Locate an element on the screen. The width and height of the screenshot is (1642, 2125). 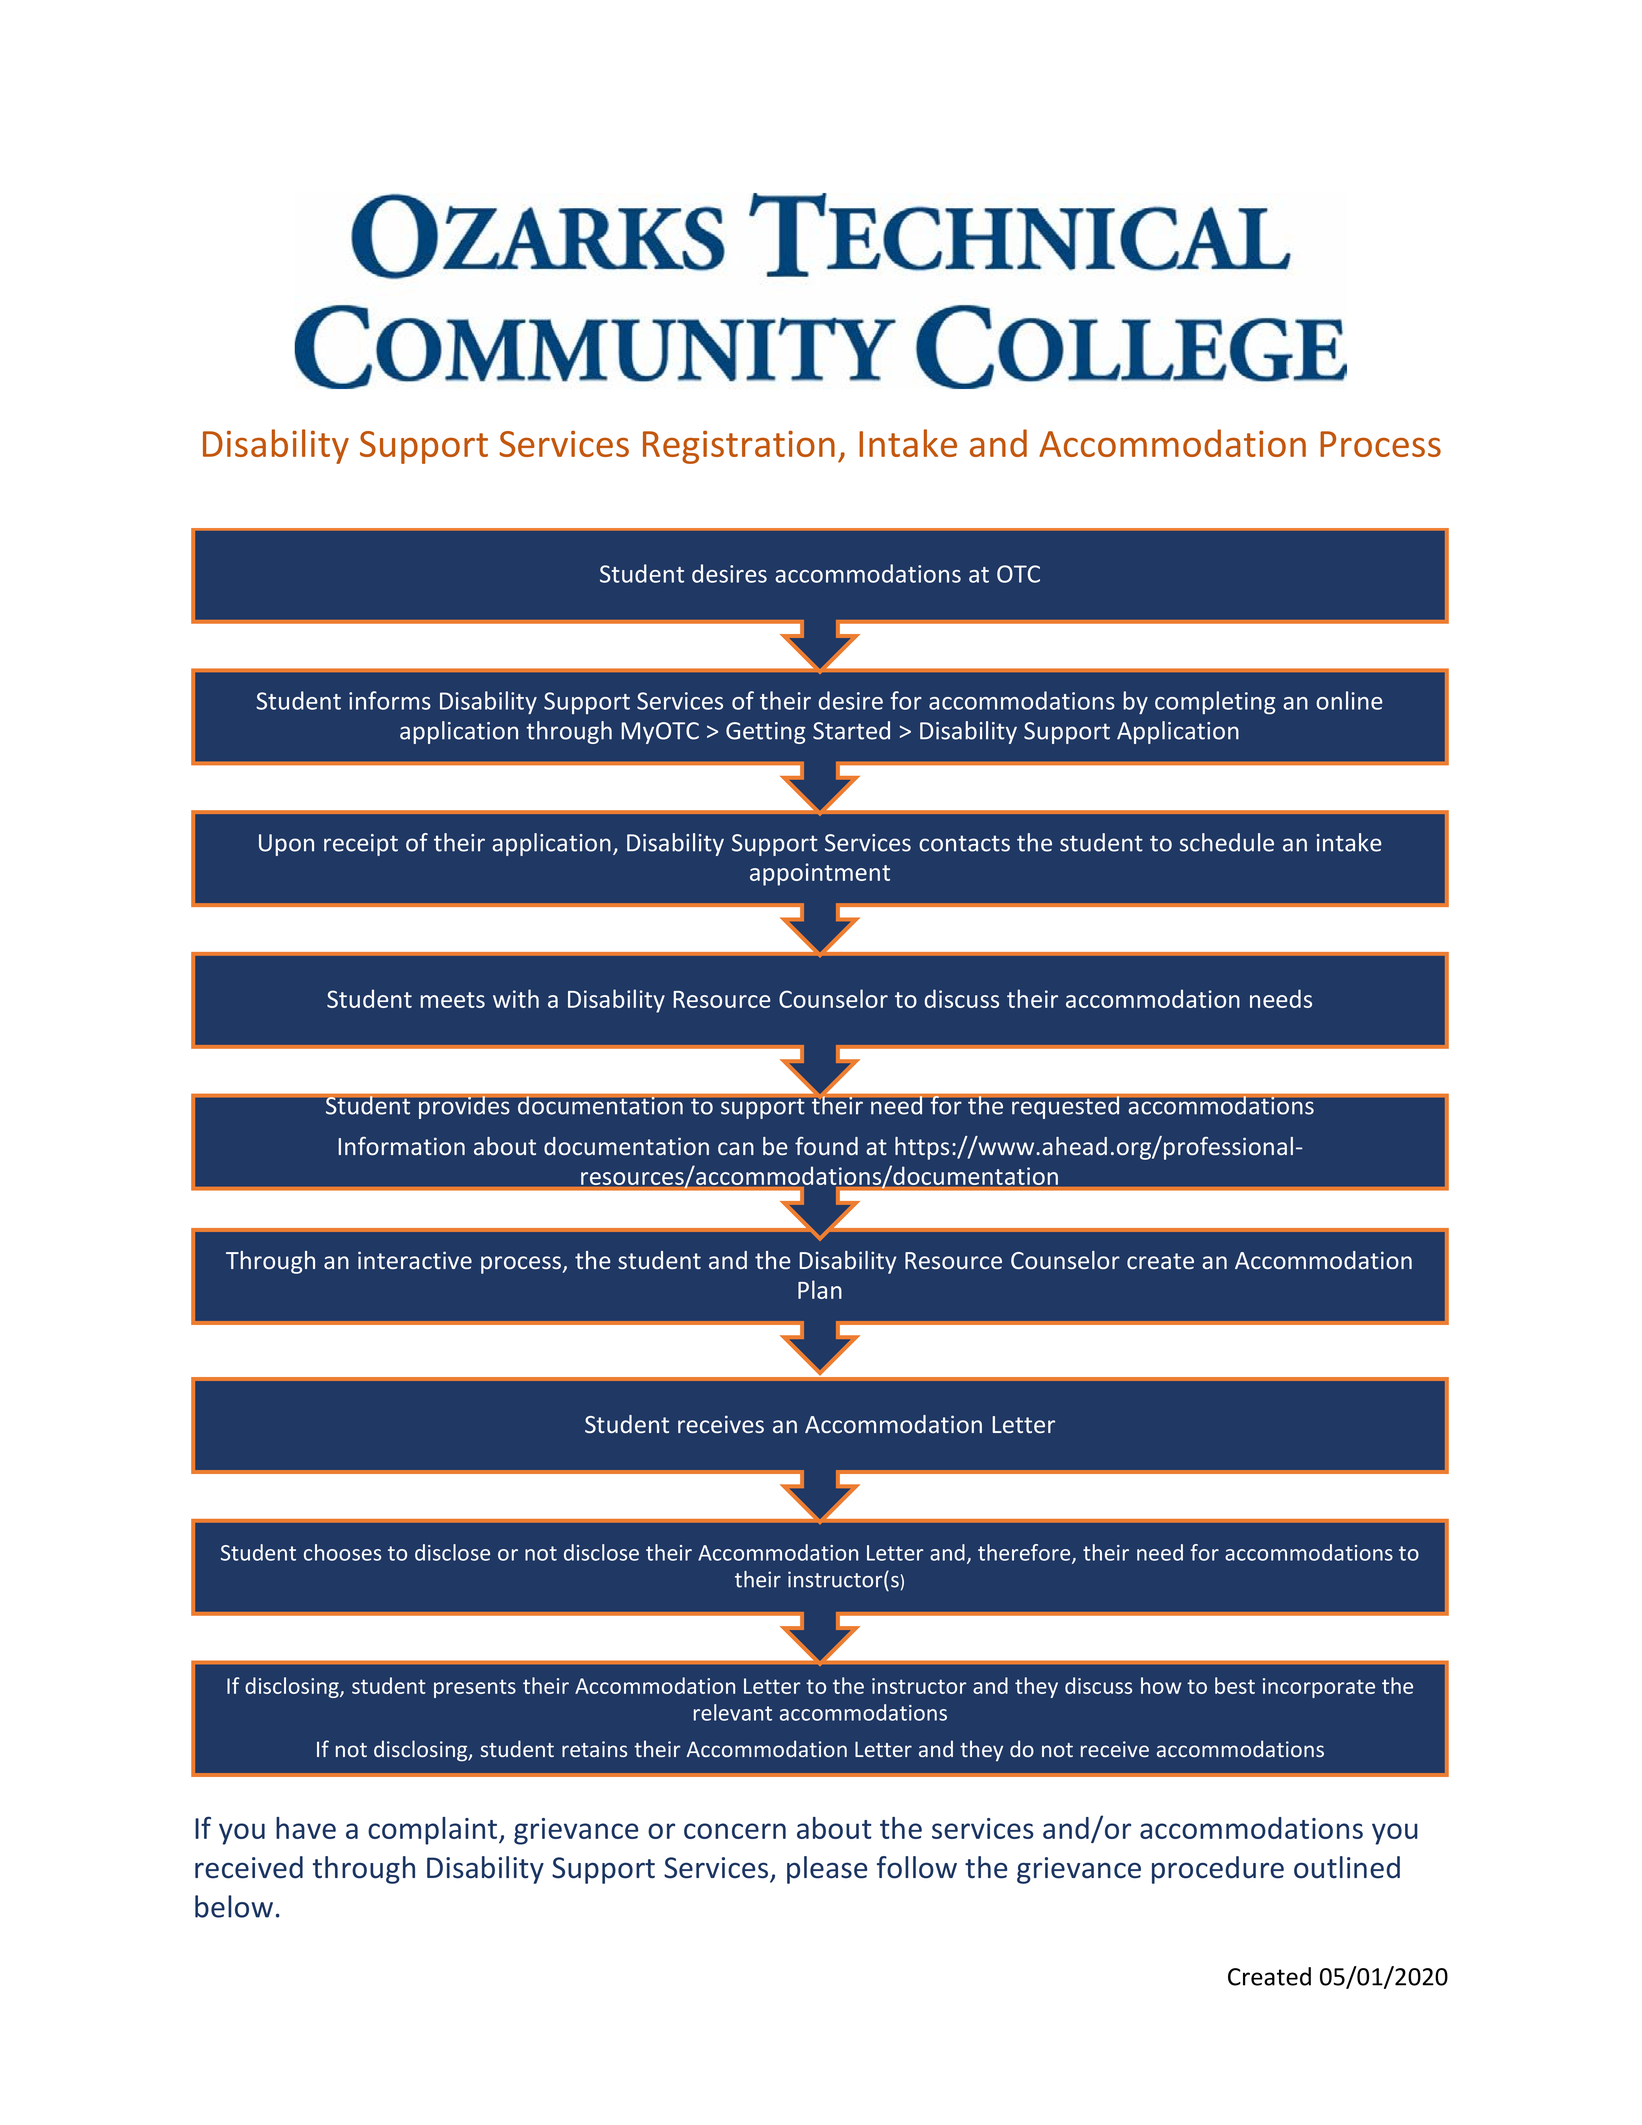
found is located at coordinates (826, 1146).
